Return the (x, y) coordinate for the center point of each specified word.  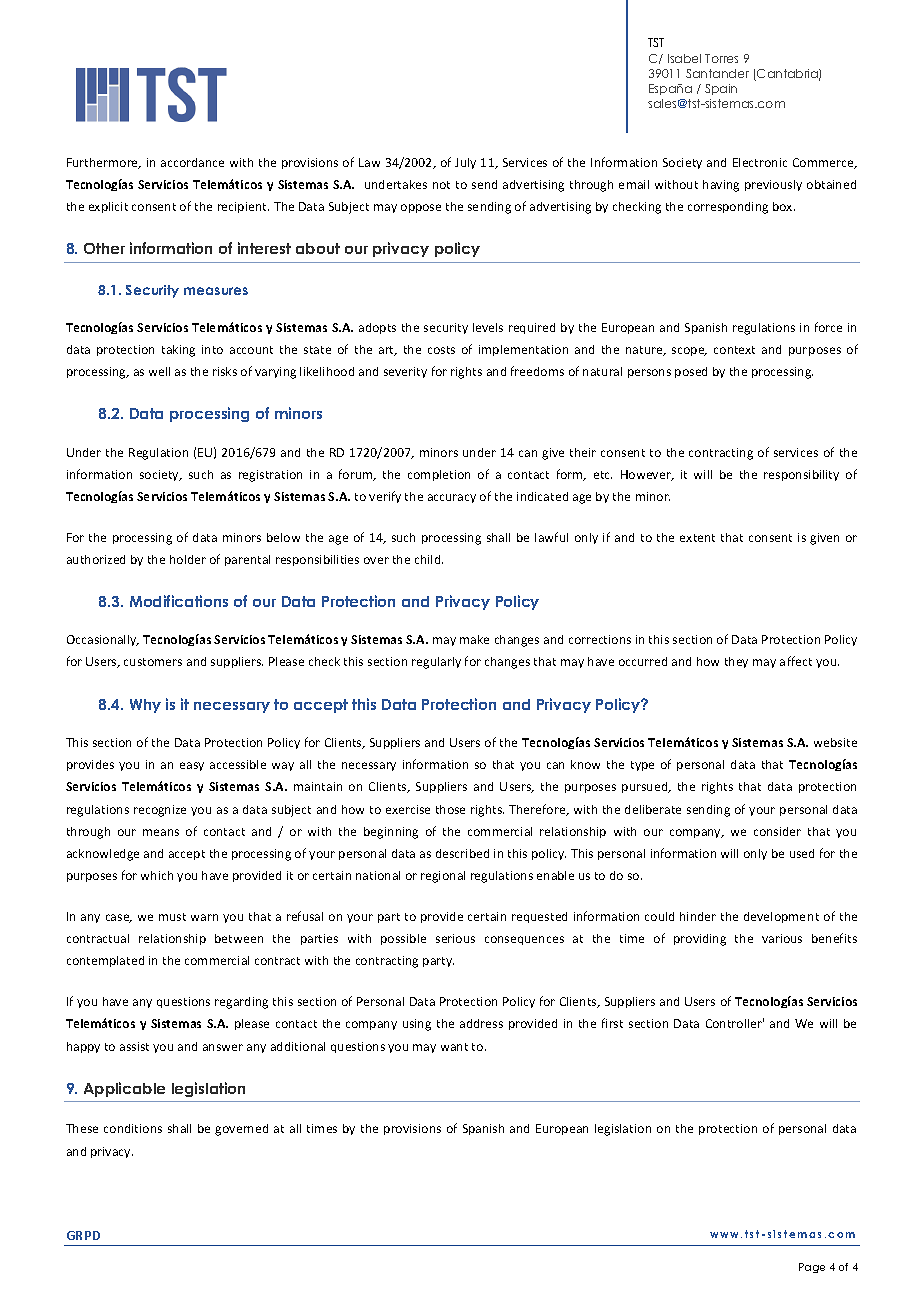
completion (439, 475)
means (161, 832)
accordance (192, 162)
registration (270, 476)
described (462, 853)
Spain (721, 89)
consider (777, 831)
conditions (133, 1128)
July (465, 163)
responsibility (801, 475)
